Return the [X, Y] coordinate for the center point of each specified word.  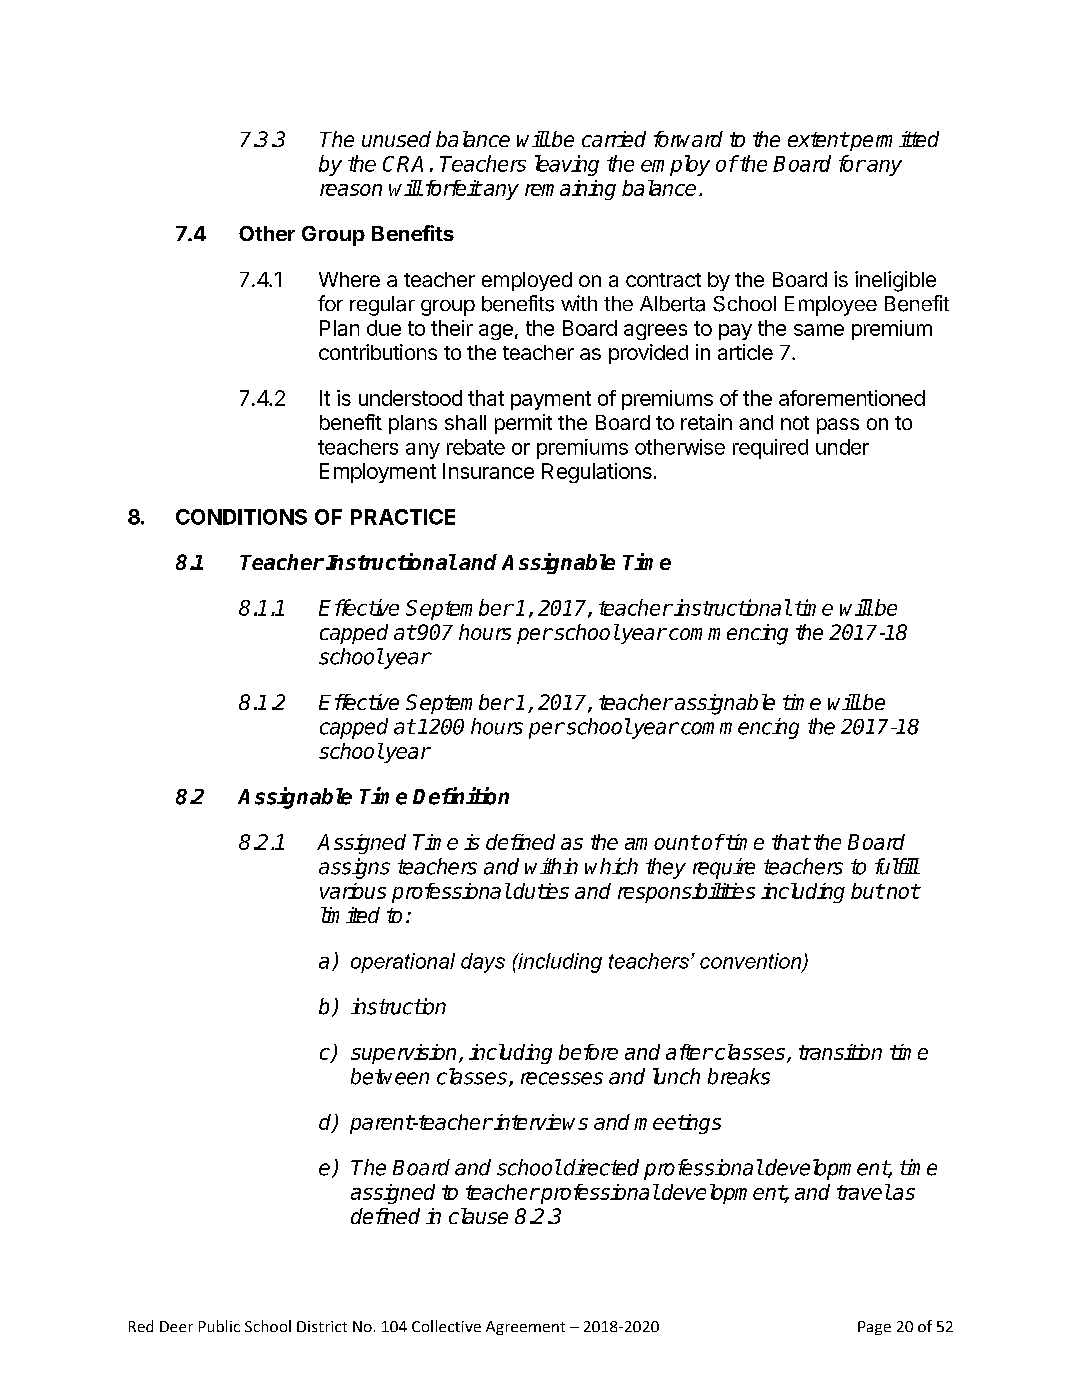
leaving [567, 165]
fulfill [897, 866]
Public [219, 1326]
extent [818, 139]
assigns [354, 868]
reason [351, 190]
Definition [461, 796]
